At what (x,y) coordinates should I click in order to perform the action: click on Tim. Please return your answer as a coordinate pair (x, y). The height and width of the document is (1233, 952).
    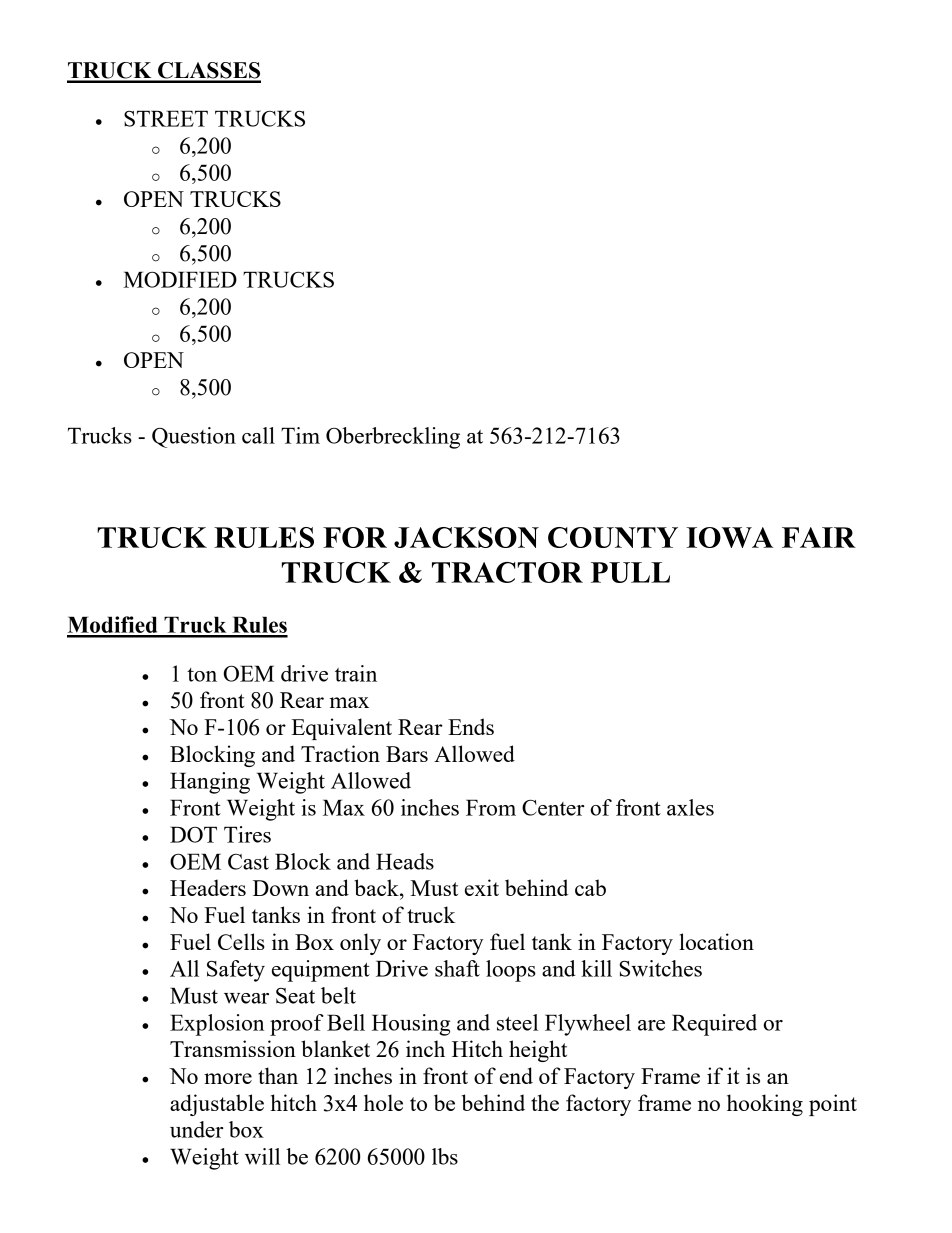
    Looking at the image, I should click on (300, 435).
